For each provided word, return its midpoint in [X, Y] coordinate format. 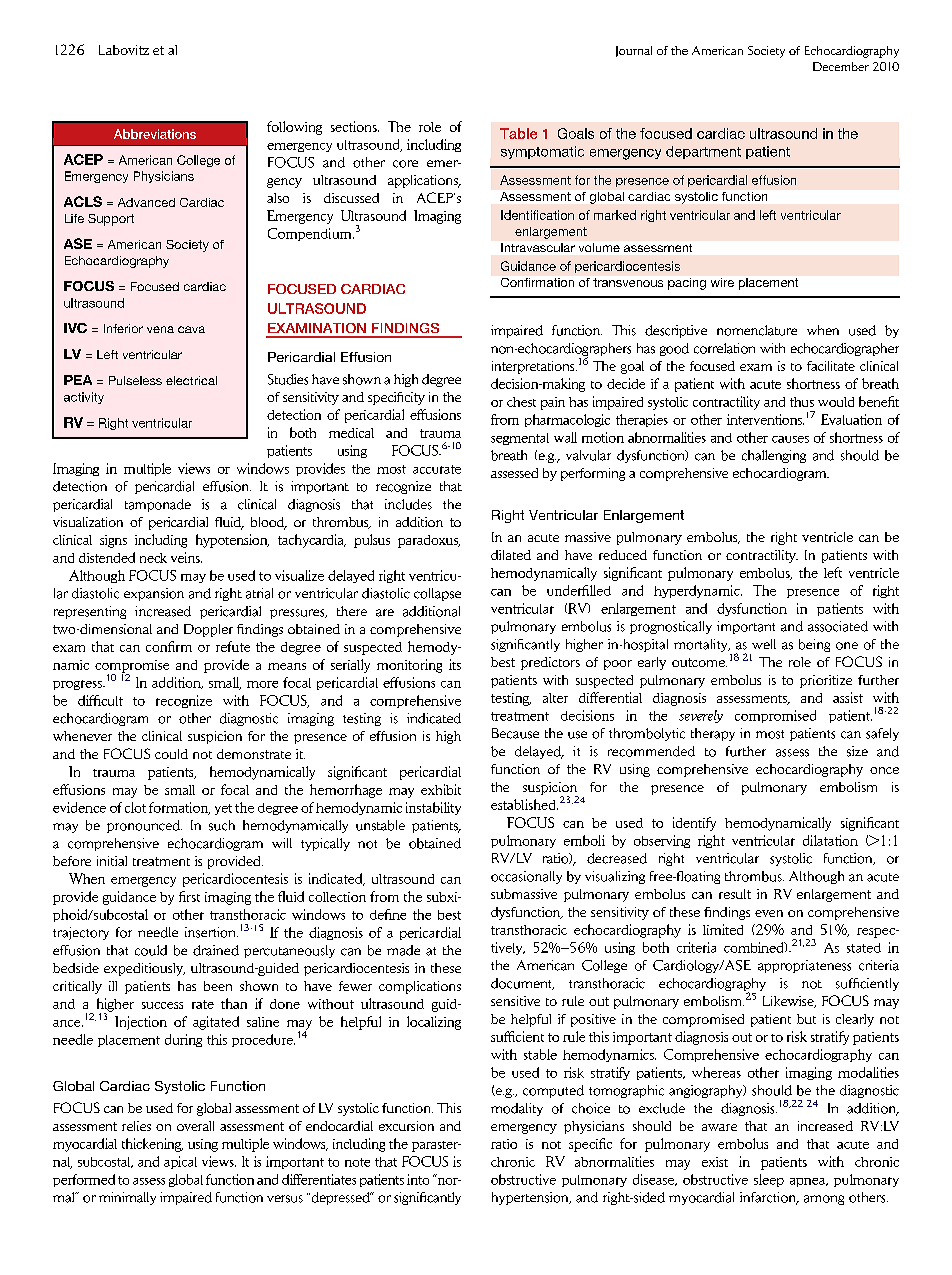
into [418, 1179]
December [841, 66]
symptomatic [542, 152]
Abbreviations [155, 134]
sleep [769, 1180]
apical [180, 1162]
